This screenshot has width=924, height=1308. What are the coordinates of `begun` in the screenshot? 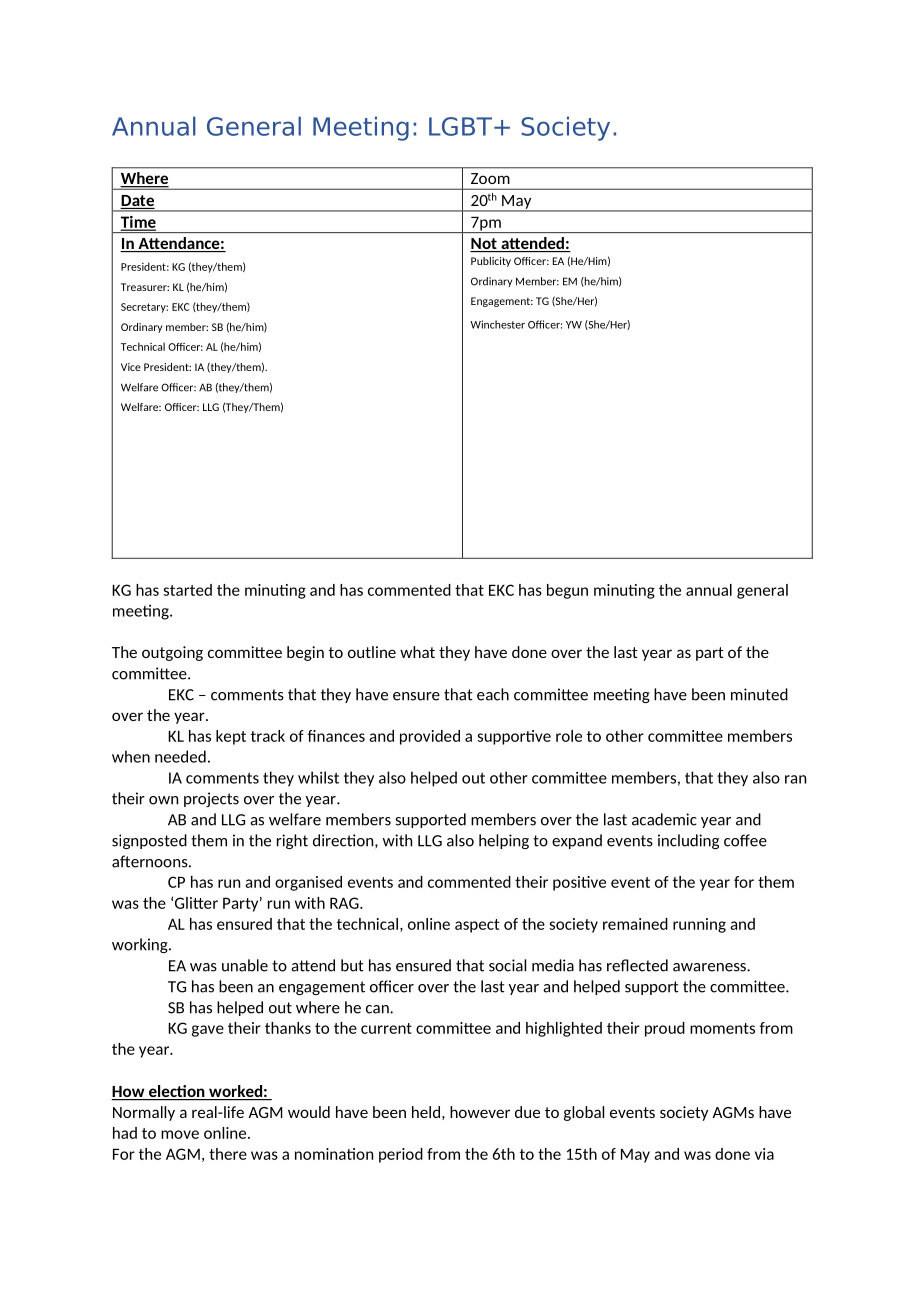 It's located at (567, 591).
